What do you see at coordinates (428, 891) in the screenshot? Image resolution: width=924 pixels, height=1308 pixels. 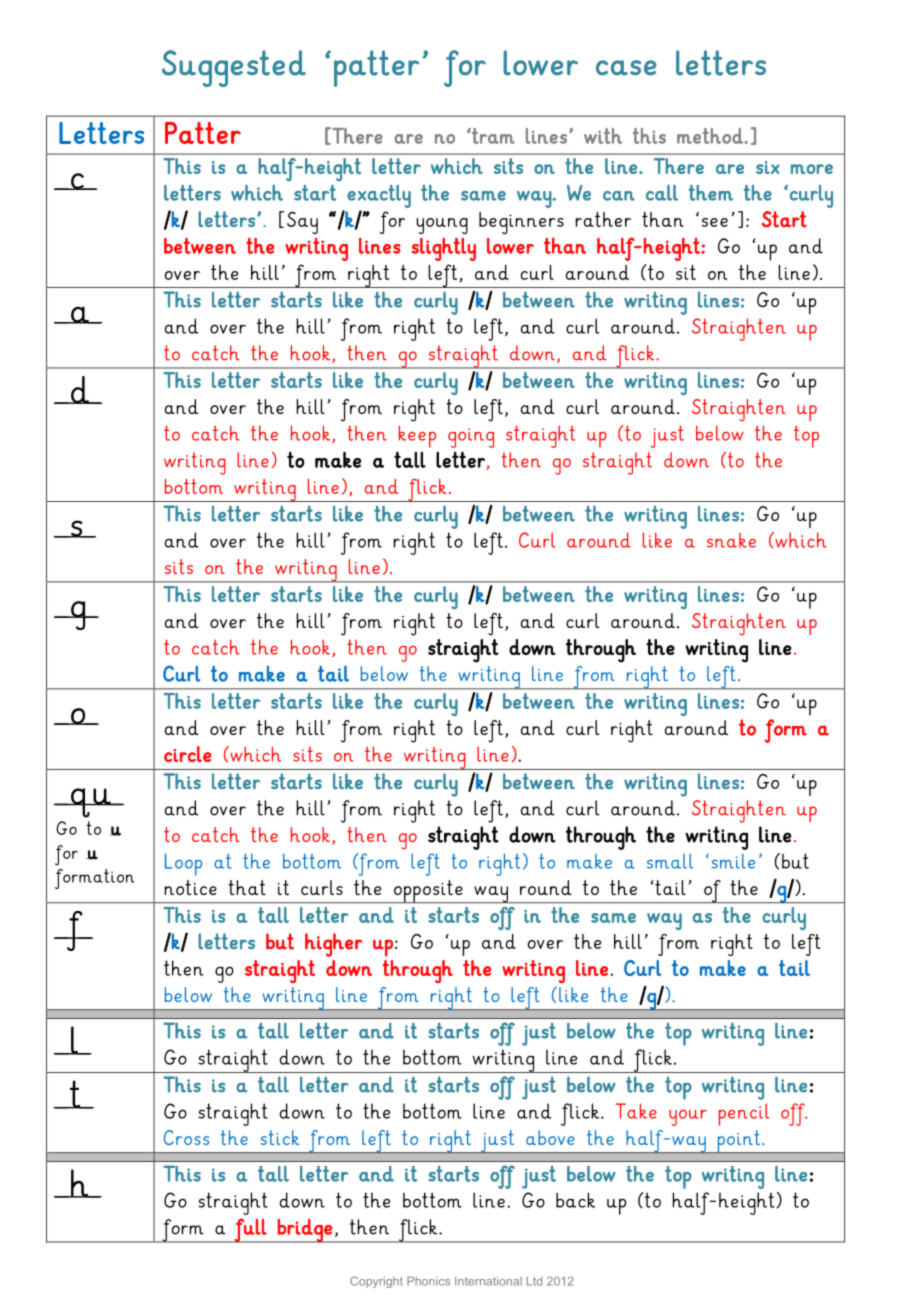 I see `opposite` at bounding box center [428, 891].
